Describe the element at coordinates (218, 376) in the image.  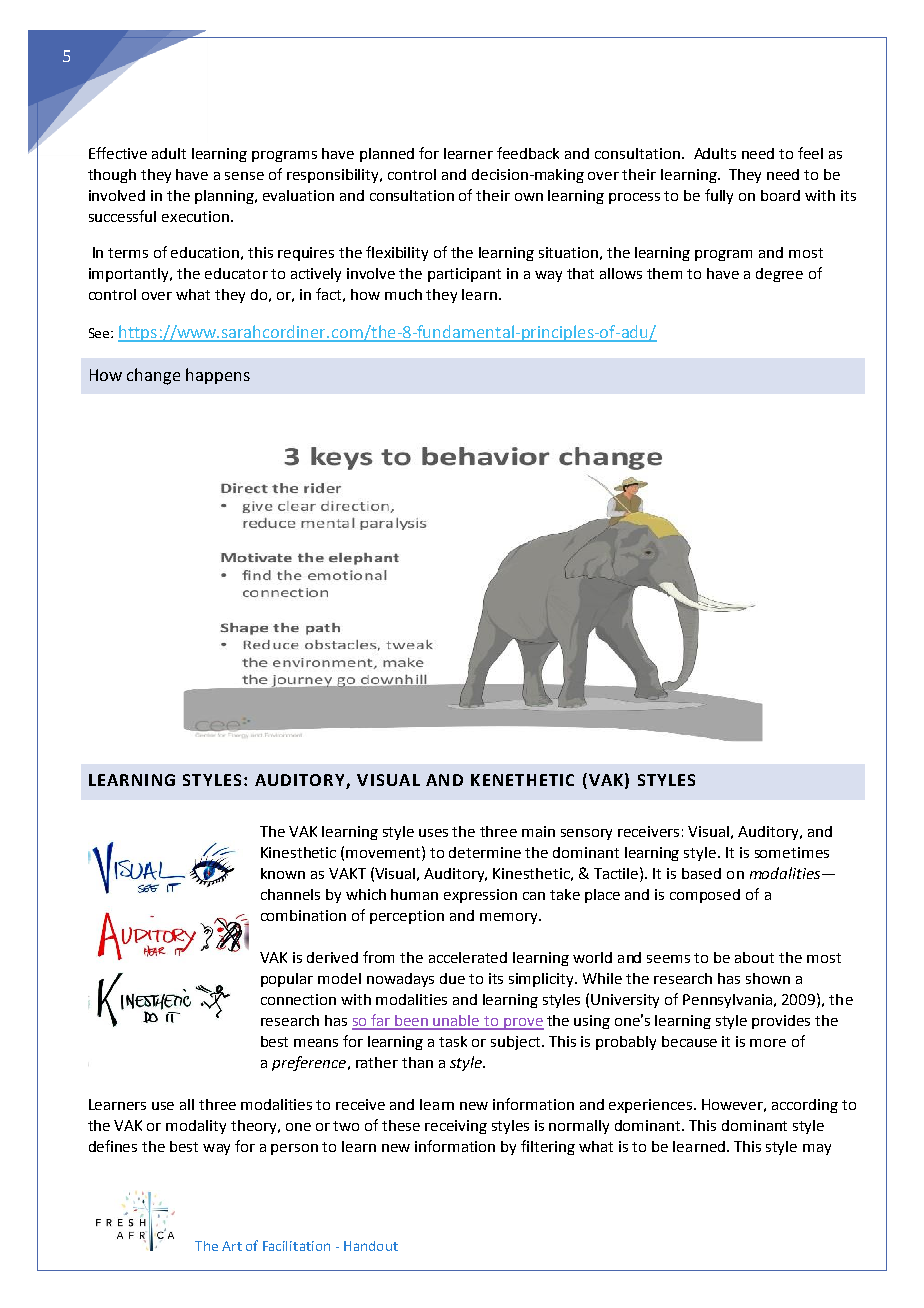
I see `happens` at that location.
